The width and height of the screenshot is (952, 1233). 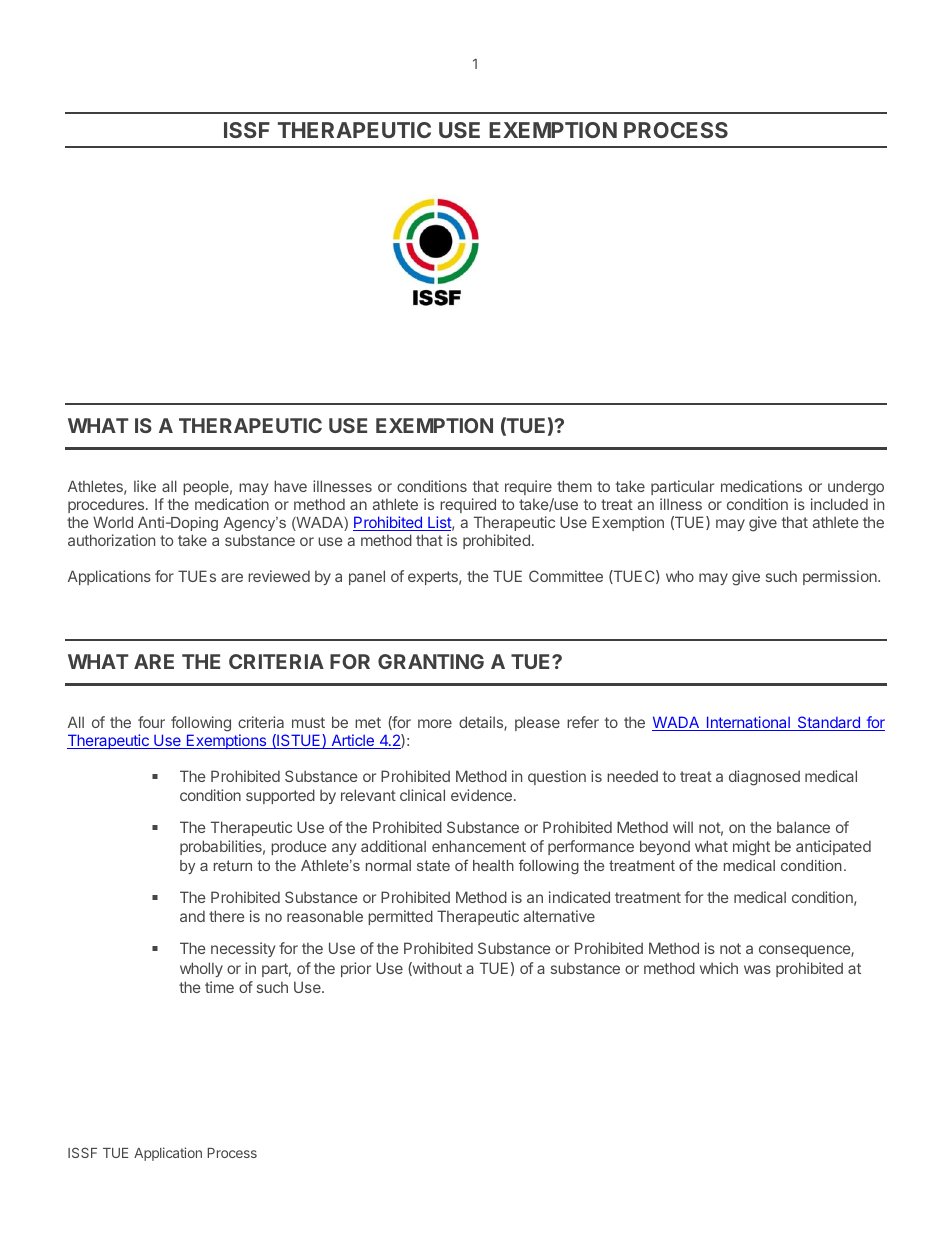 What do you see at coordinates (574, 486) in the screenshot?
I see `them` at bounding box center [574, 486].
